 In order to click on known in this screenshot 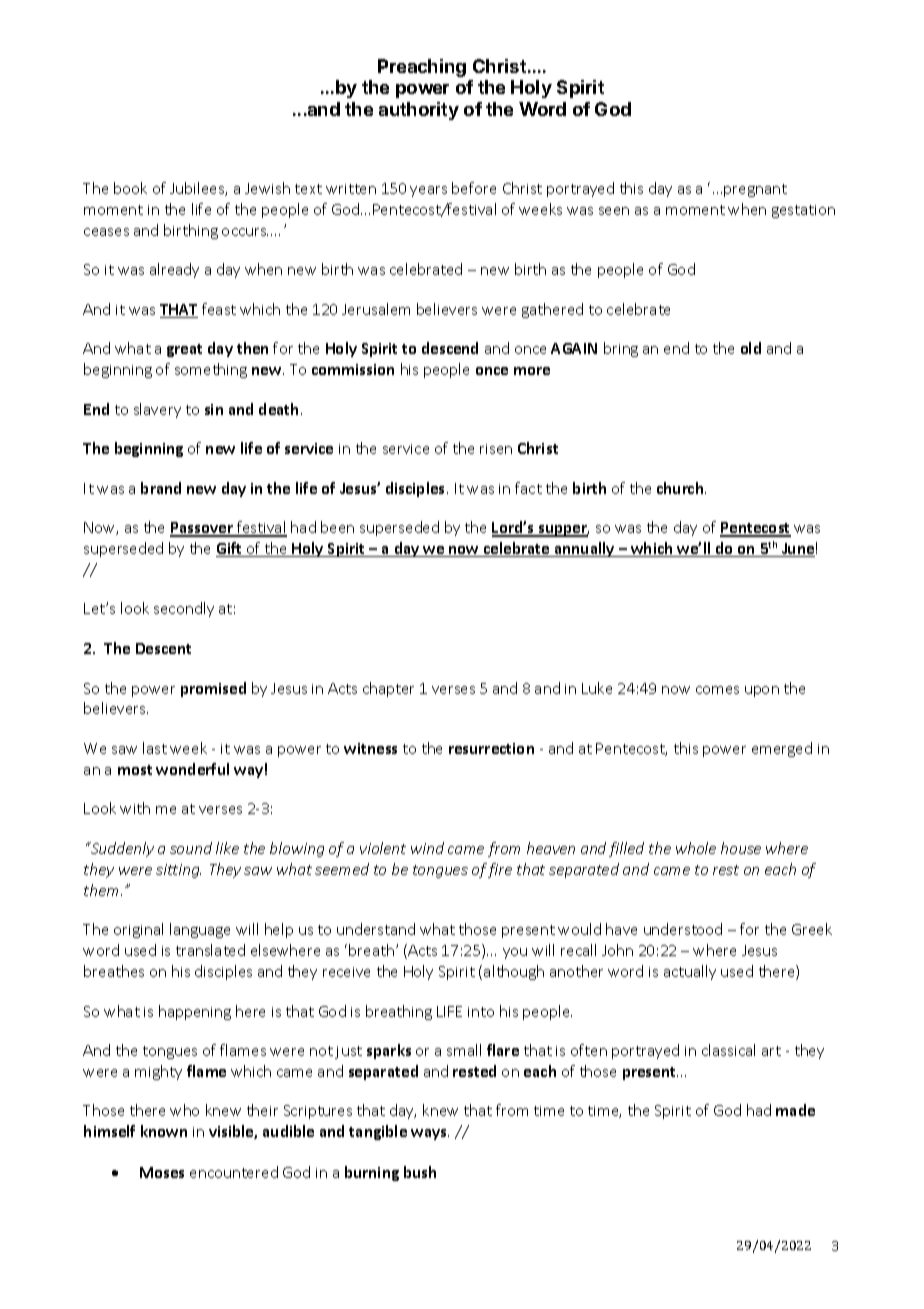, I will do `click(164, 1131)`.
